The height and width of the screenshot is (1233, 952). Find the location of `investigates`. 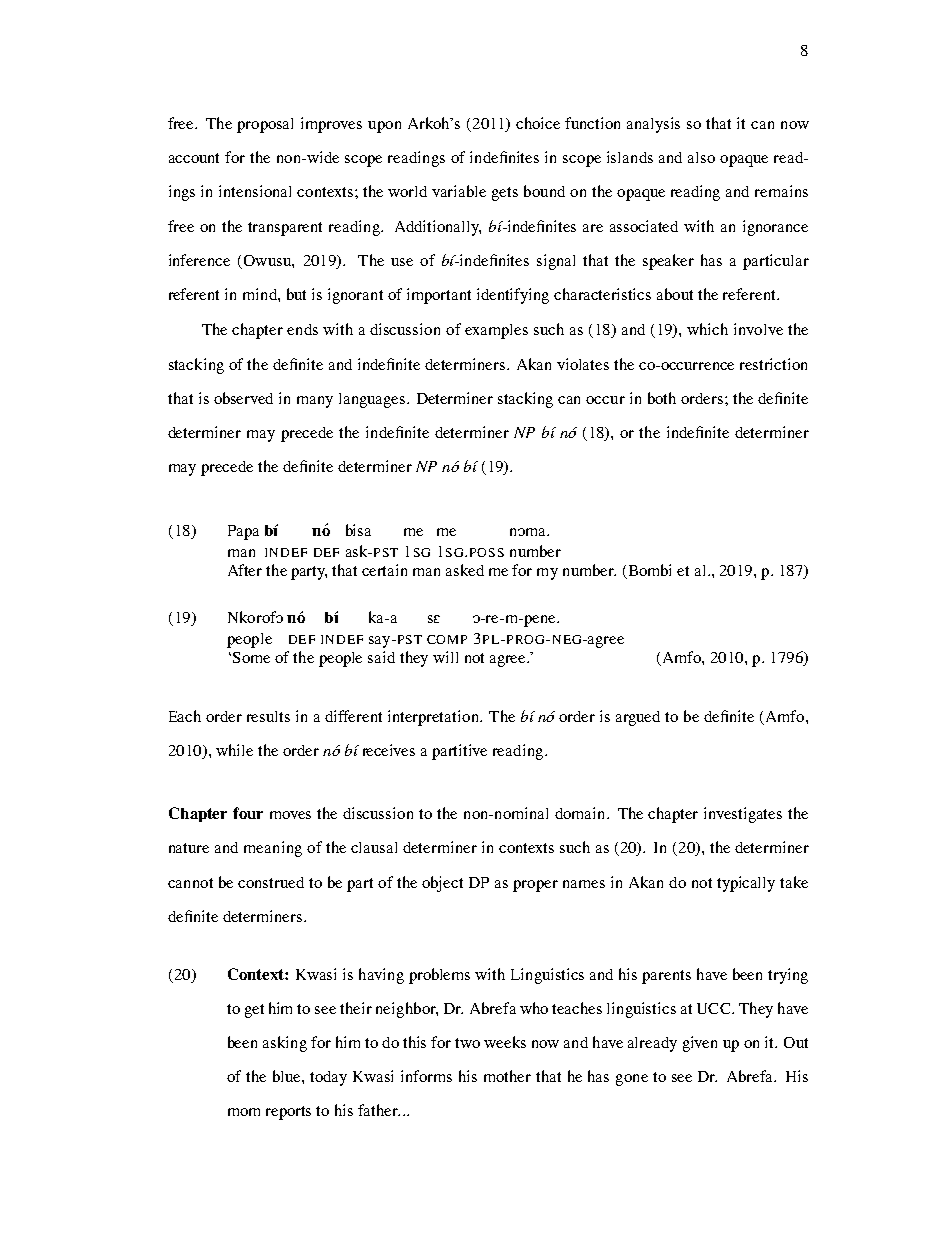

investigates is located at coordinates (743, 815).
